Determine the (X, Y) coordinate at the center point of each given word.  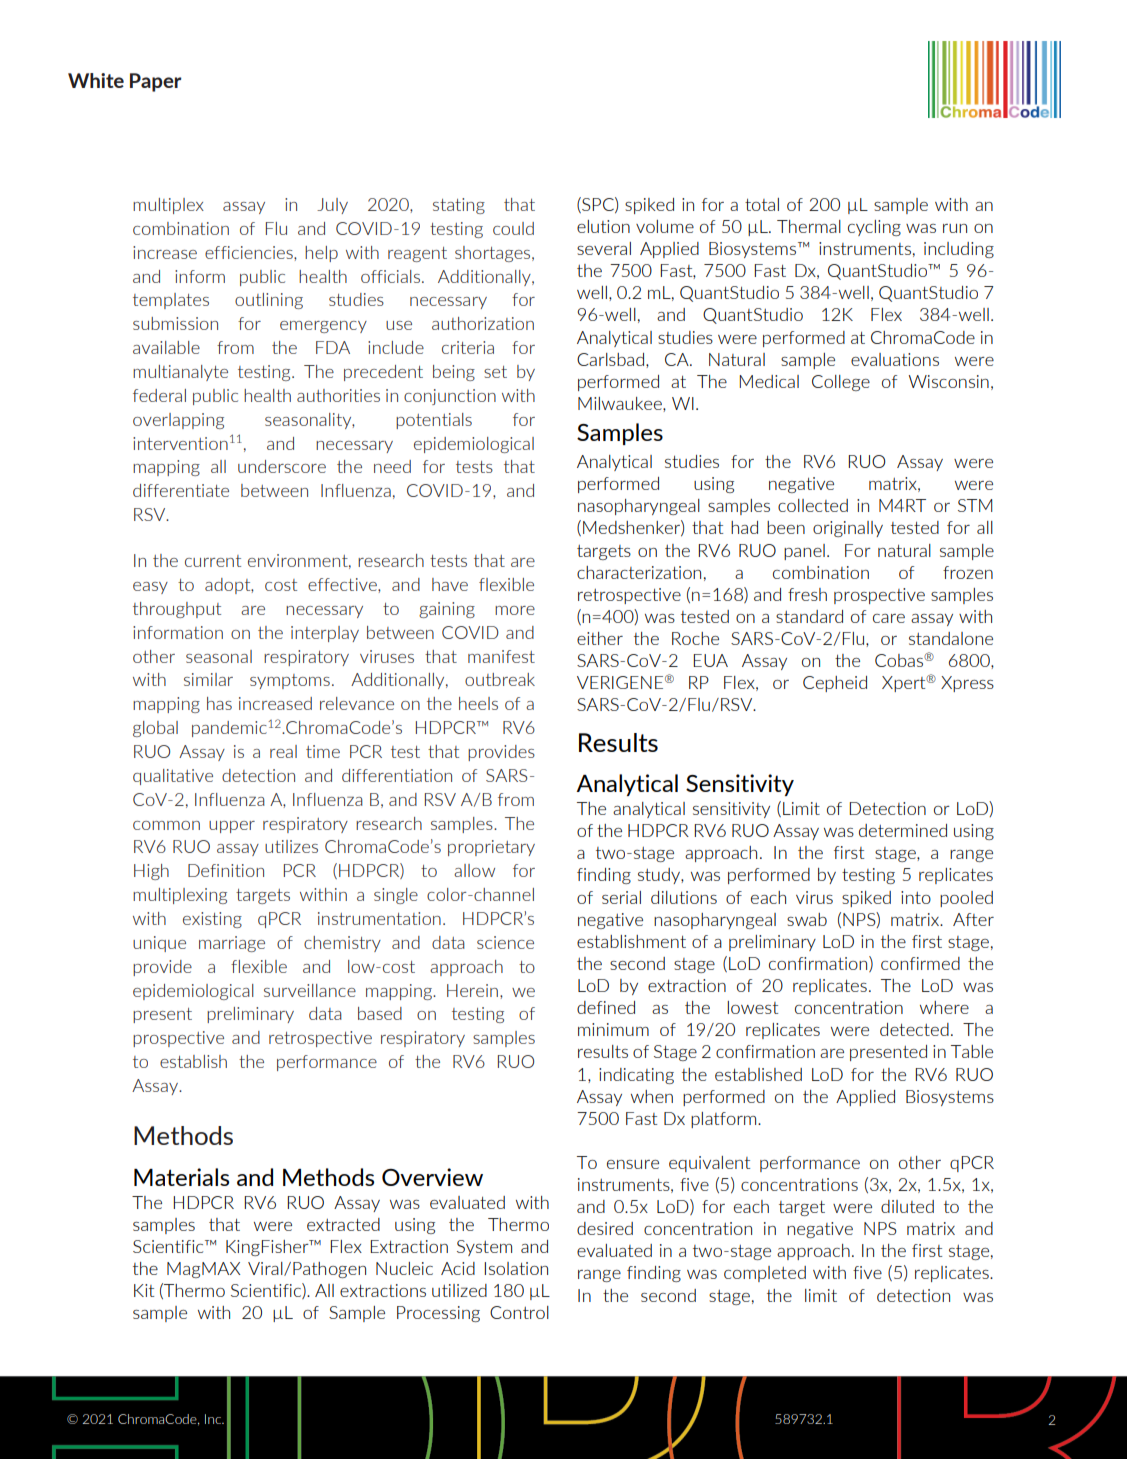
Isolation (516, 1268)
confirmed (920, 963)
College (841, 383)
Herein (472, 990)
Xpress (967, 684)
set (495, 372)
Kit (144, 1290)
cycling (874, 228)
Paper (156, 82)
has (219, 703)
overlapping (178, 421)
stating (459, 206)
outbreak (500, 679)
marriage (232, 944)
